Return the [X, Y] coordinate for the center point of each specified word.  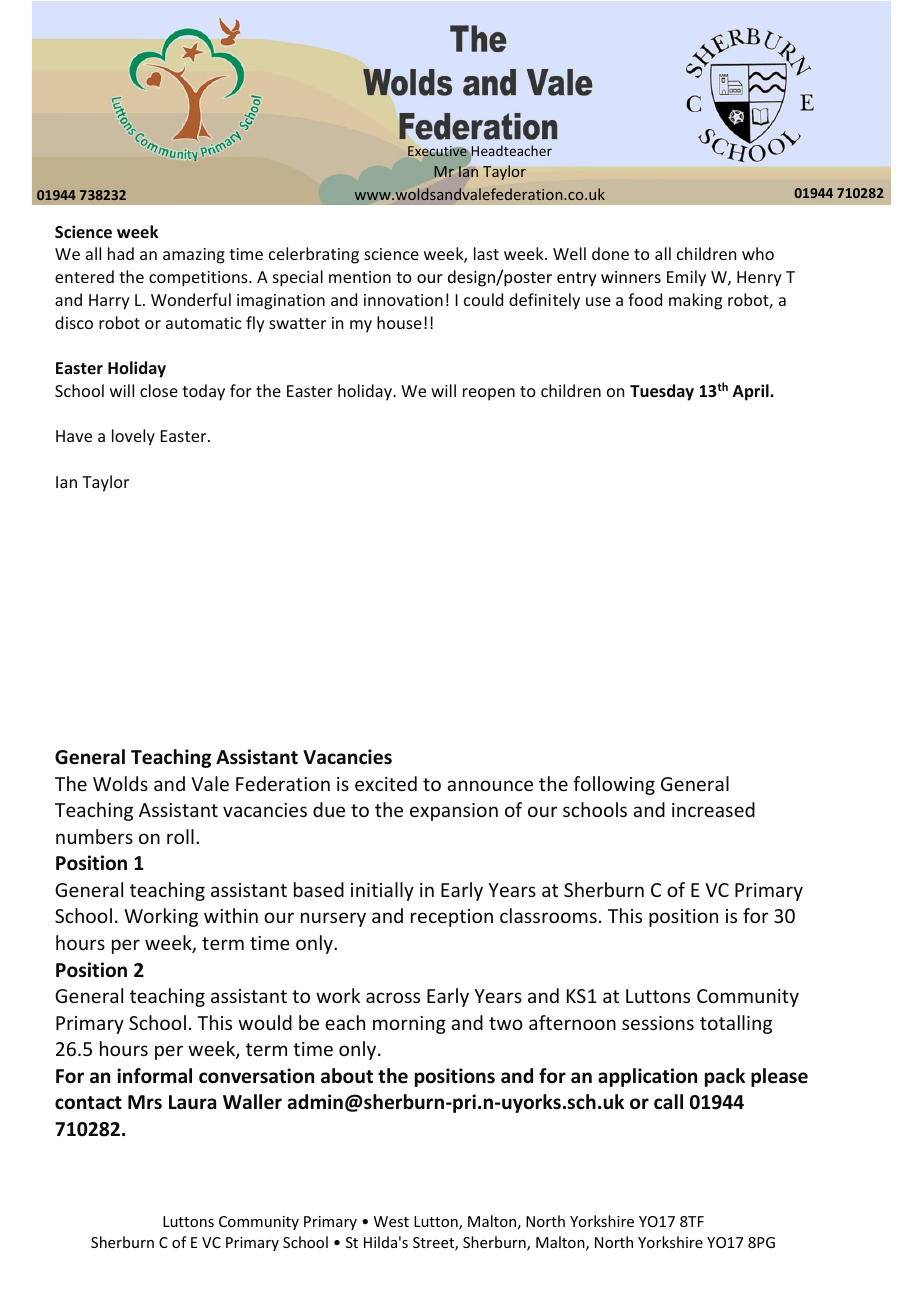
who [758, 253]
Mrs [145, 1102]
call [668, 1102]
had [121, 253]
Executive [437, 151]
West [391, 1221]
